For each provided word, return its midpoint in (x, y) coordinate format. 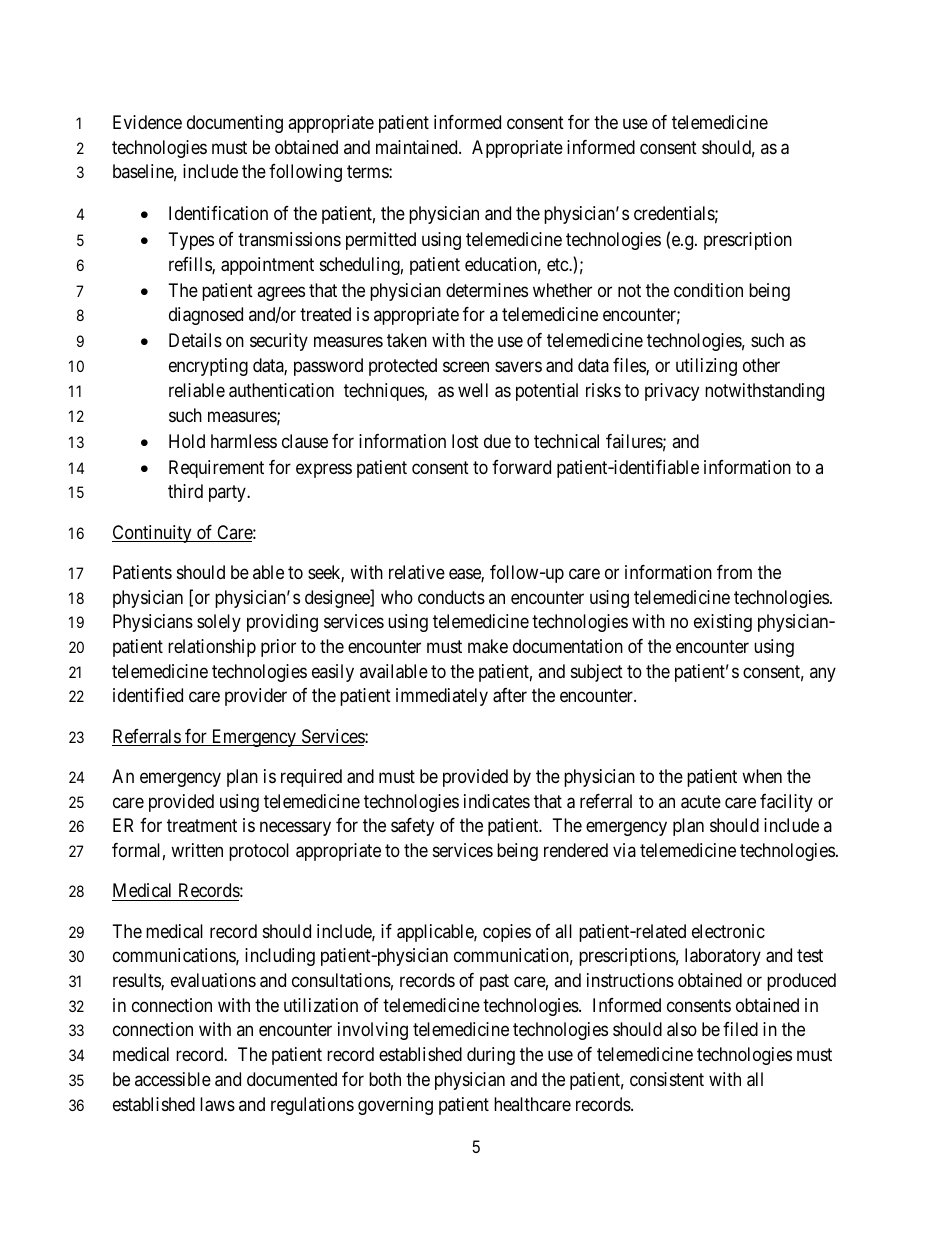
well (473, 390)
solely (219, 623)
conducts (451, 597)
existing (723, 623)
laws (217, 1104)
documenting (235, 124)
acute (701, 802)
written (197, 850)
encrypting (208, 367)
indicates (497, 801)
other (761, 365)
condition (708, 290)
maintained (418, 147)
